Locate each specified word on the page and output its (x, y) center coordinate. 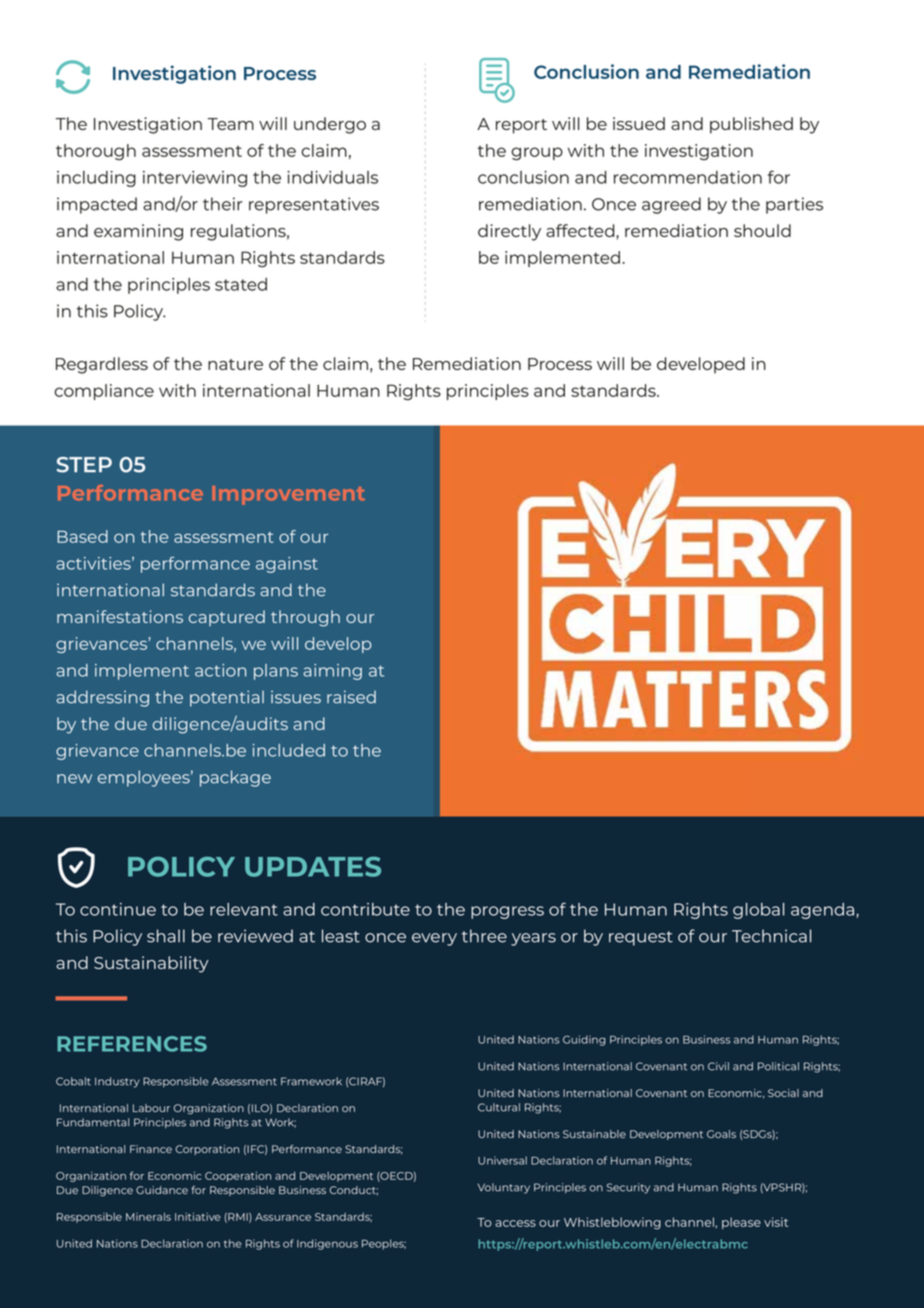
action (220, 670)
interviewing (195, 179)
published (751, 125)
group (537, 153)
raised (351, 697)
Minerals (148, 1216)
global (758, 911)
